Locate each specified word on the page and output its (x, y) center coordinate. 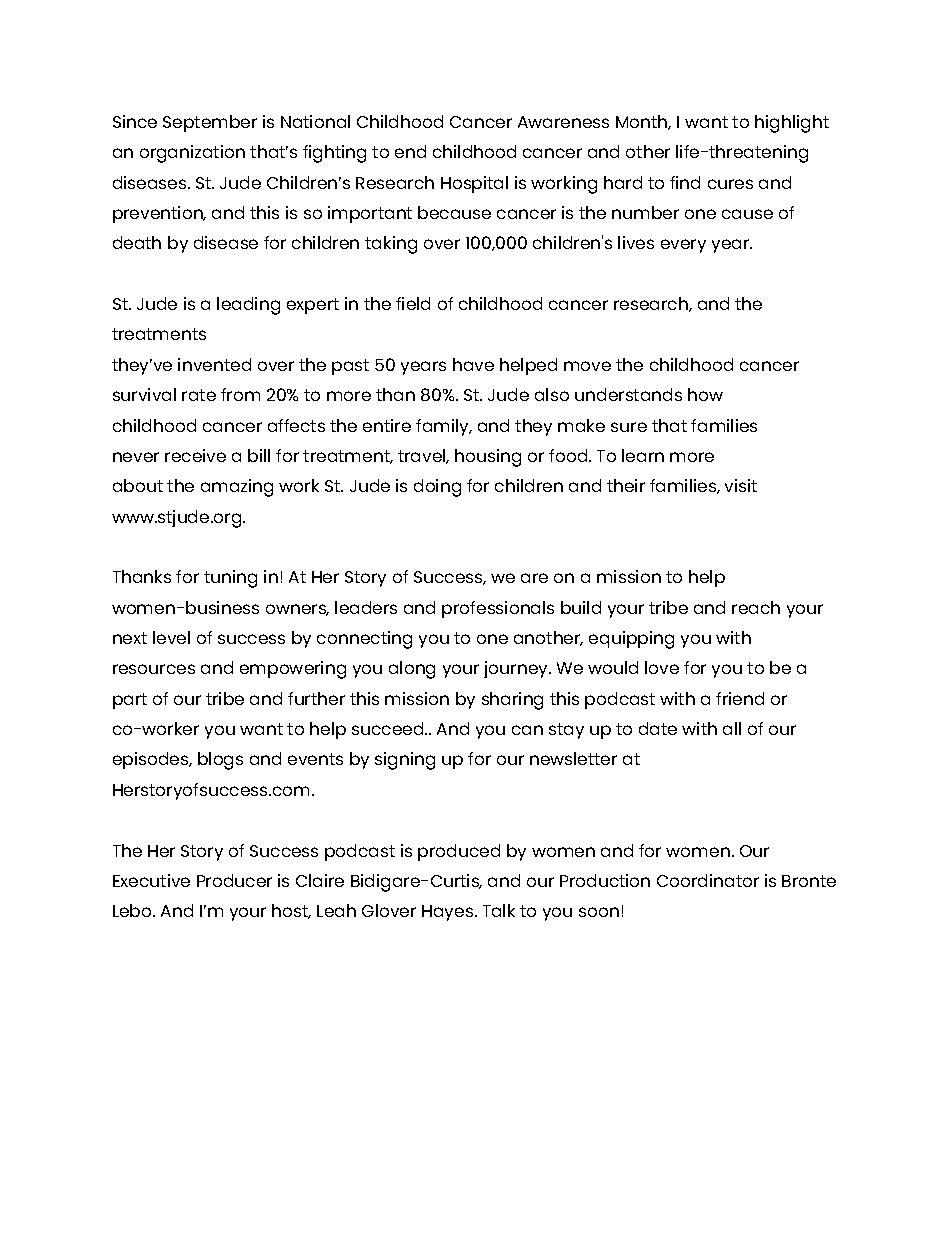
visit (741, 485)
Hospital (474, 184)
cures (730, 184)
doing (437, 488)
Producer (234, 880)
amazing (237, 488)
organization (192, 154)
